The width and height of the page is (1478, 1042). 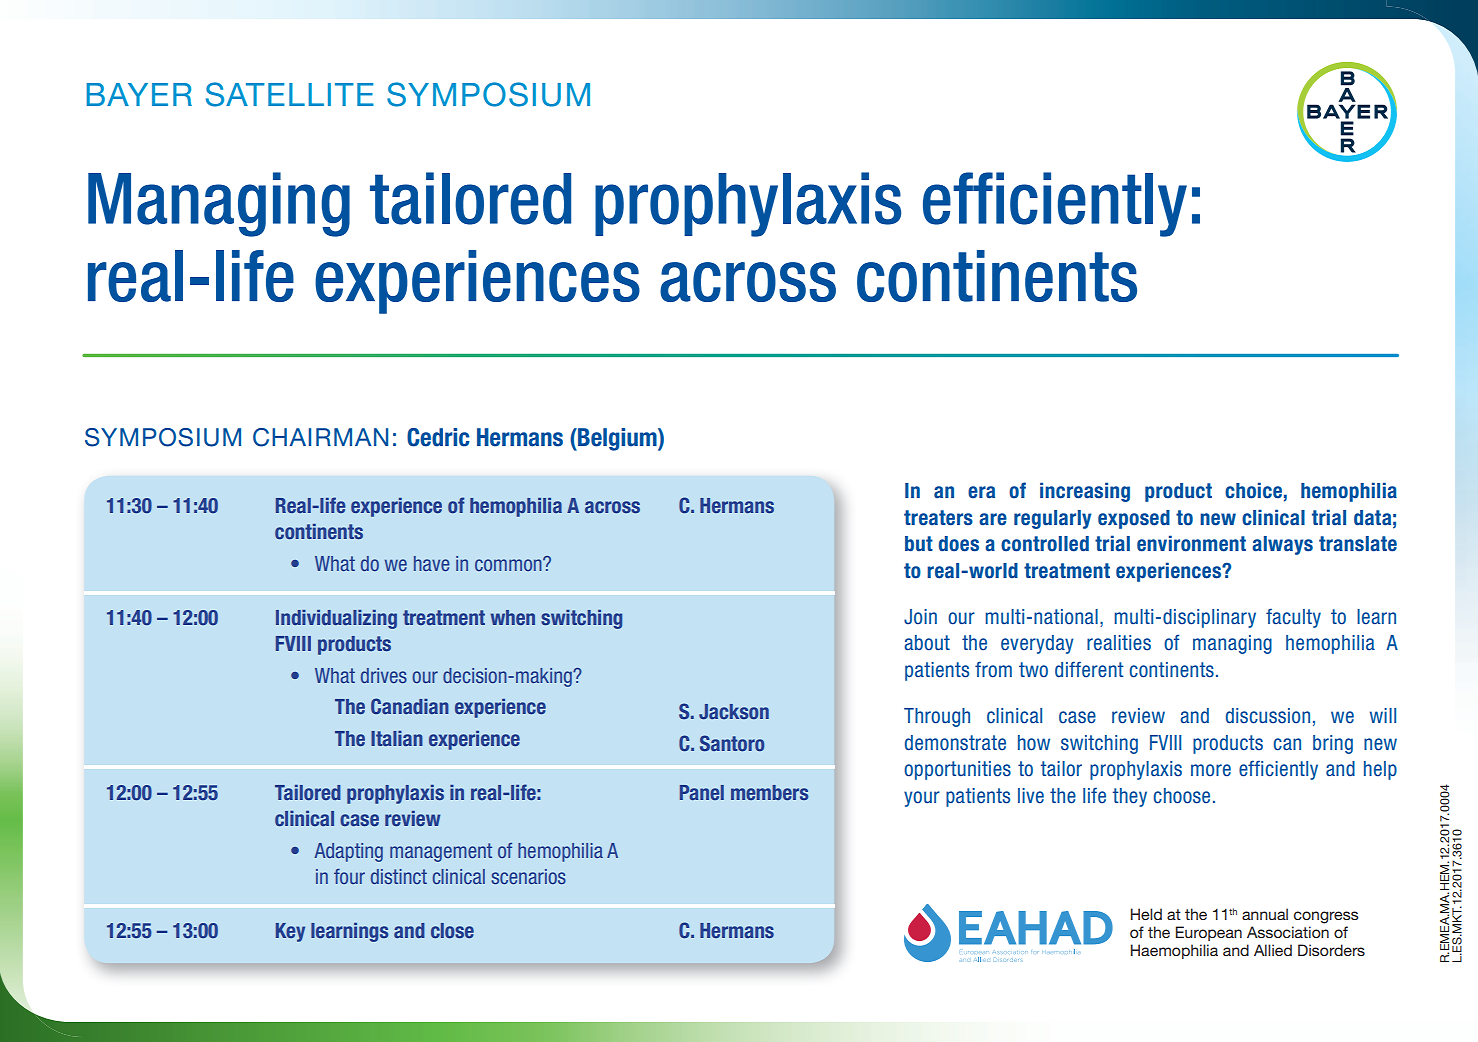 I want to click on environment, so click(x=1191, y=543).
